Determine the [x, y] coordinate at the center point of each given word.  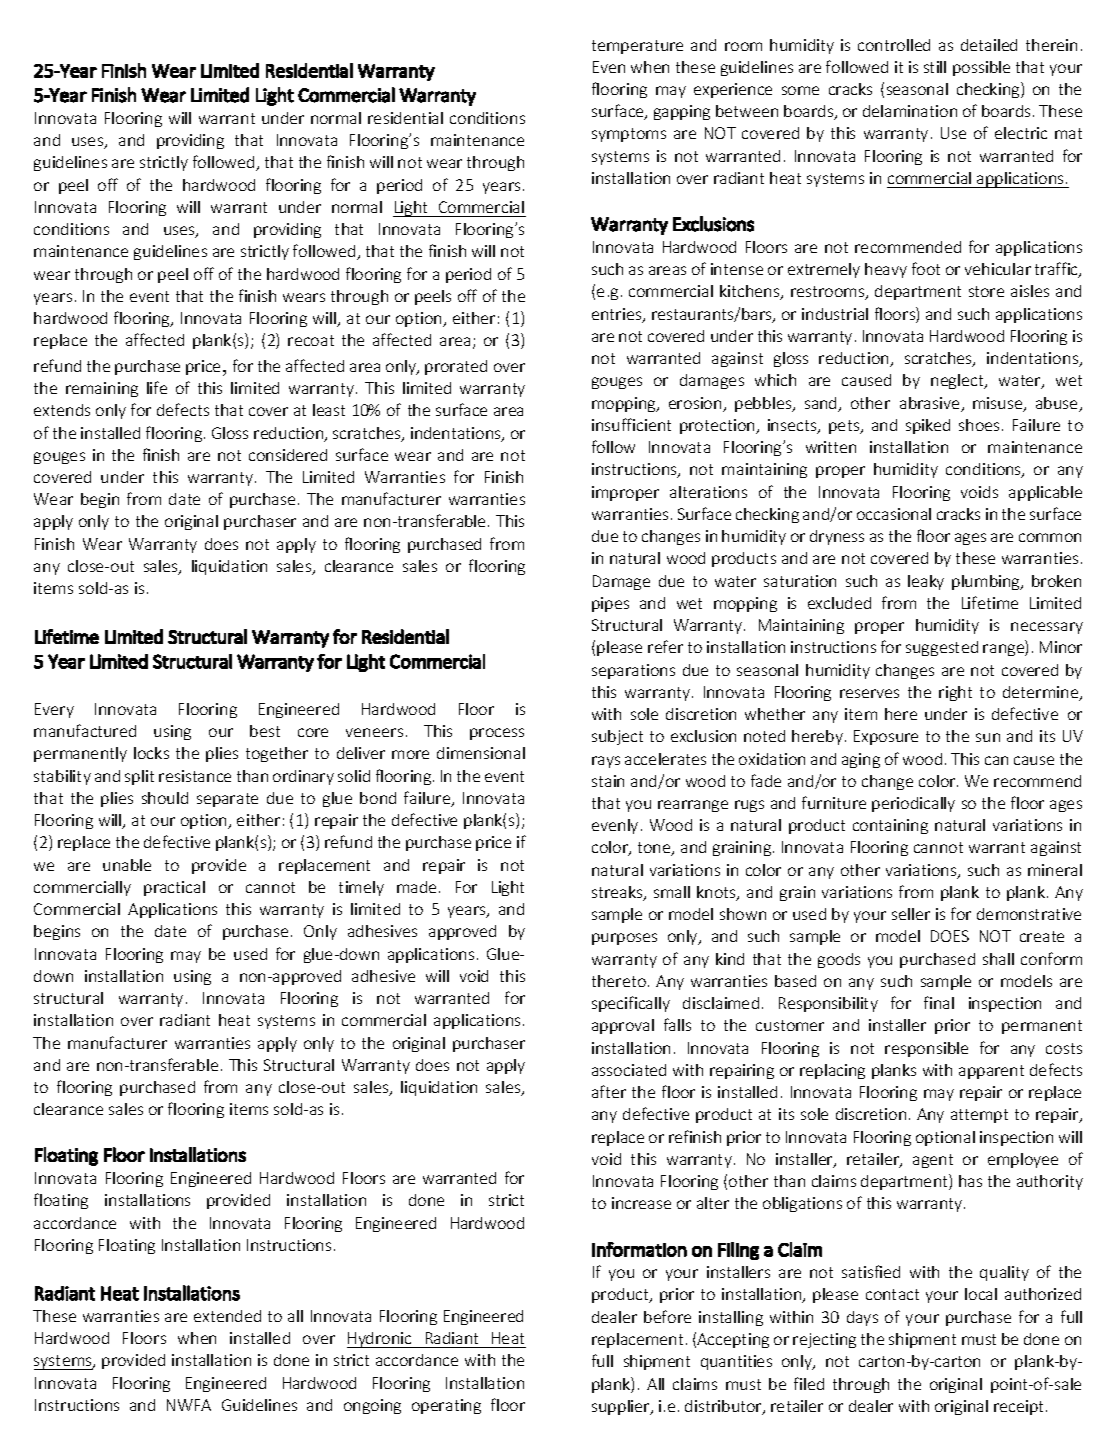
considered [288, 455]
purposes [624, 939]
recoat [311, 340]
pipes [610, 604]
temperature [637, 47]
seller [911, 914]
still [935, 67]
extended [227, 1316]
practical [174, 888]
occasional [894, 514]
